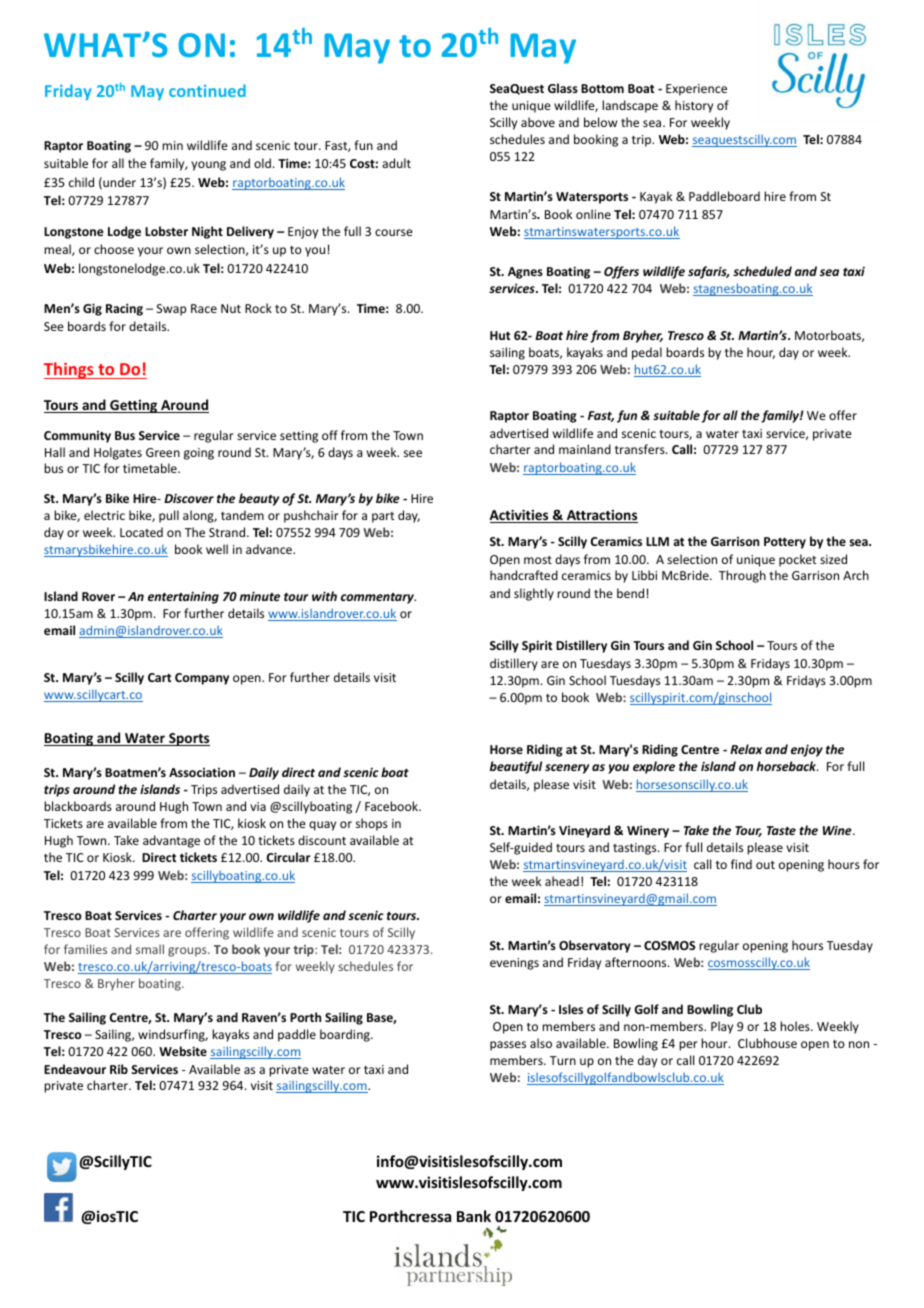 This screenshot has height=1308, width=924. What do you see at coordinates (796, 1026) in the screenshot?
I see `holes` at bounding box center [796, 1026].
